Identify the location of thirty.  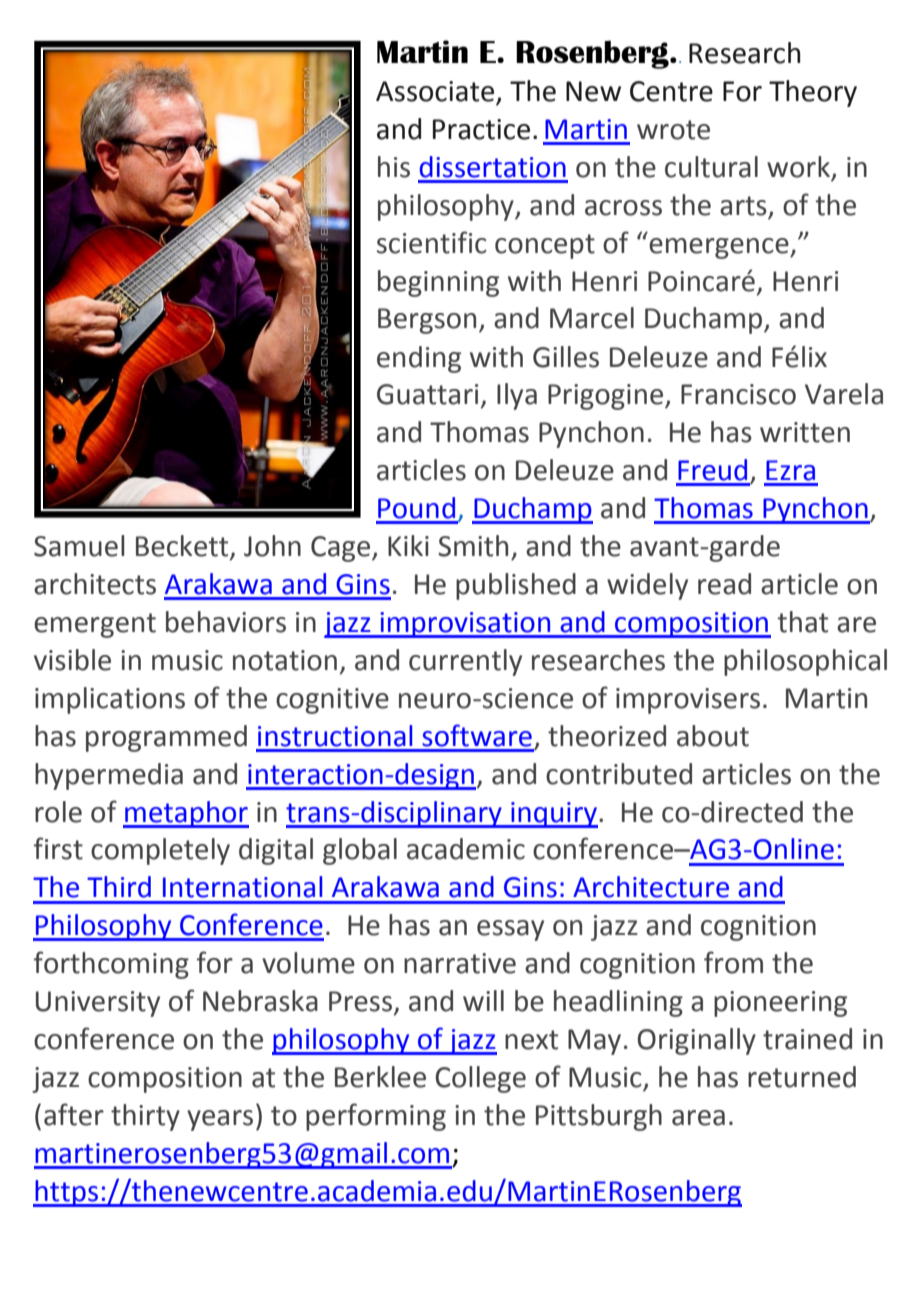
(145, 1117).
